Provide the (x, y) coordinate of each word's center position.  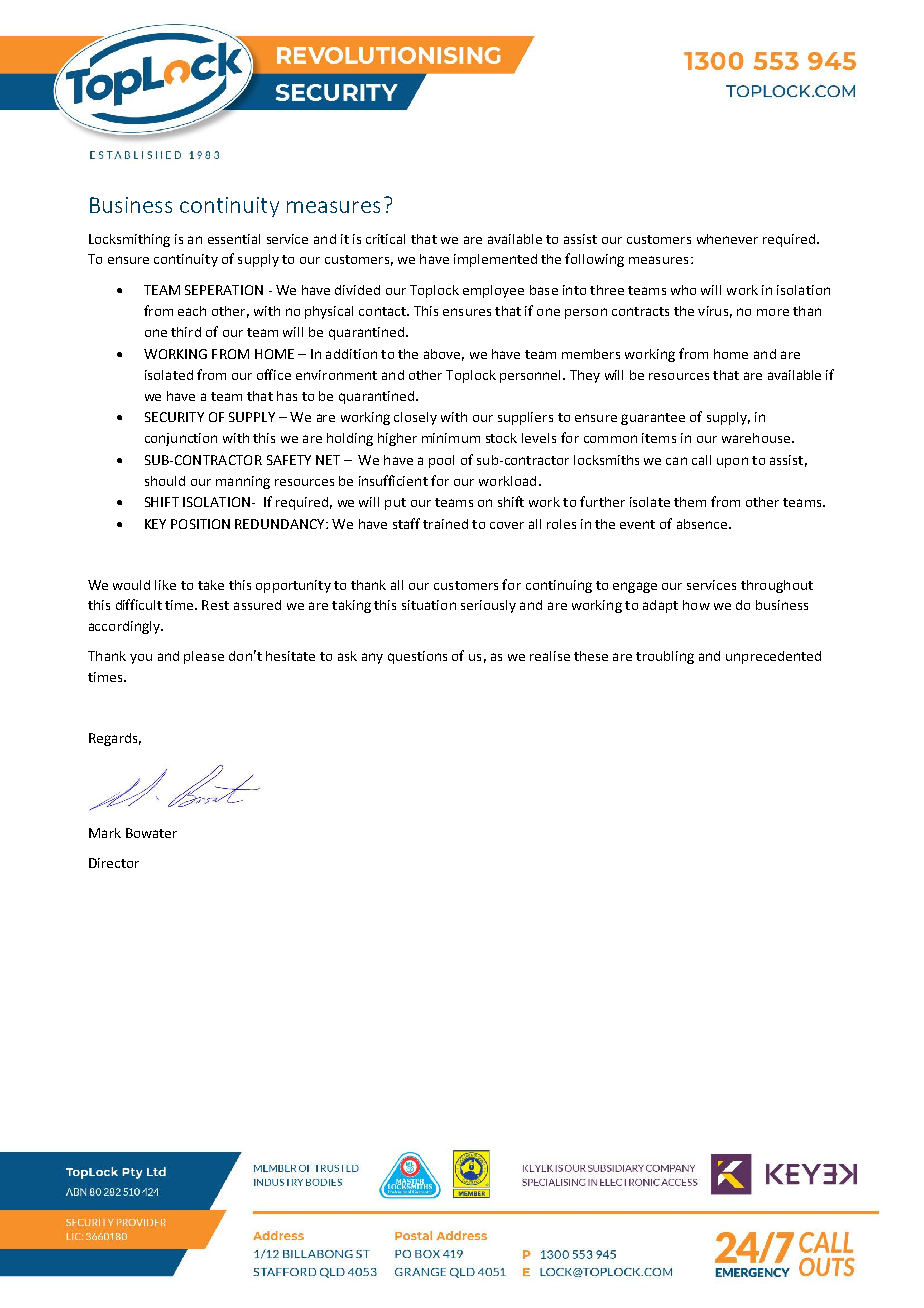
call (701, 460)
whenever (727, 239)
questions (417, 657)
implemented (495, 260)
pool (441, 461)
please (204, 657)
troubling (665, 657)
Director (114, 863)
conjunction (181, 439)
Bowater (151, 833)
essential (234, 239)
